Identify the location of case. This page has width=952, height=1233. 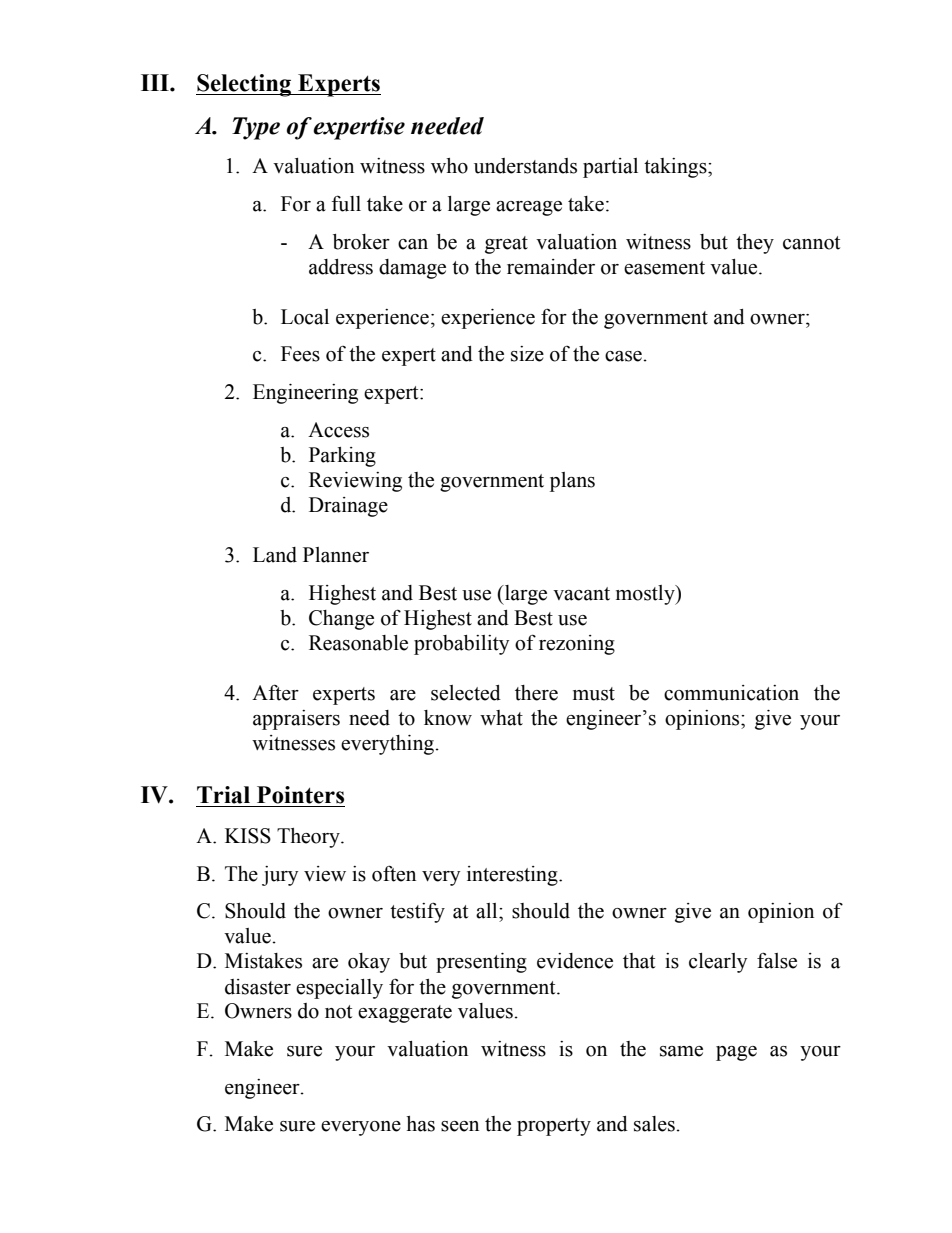
(624, 356).
